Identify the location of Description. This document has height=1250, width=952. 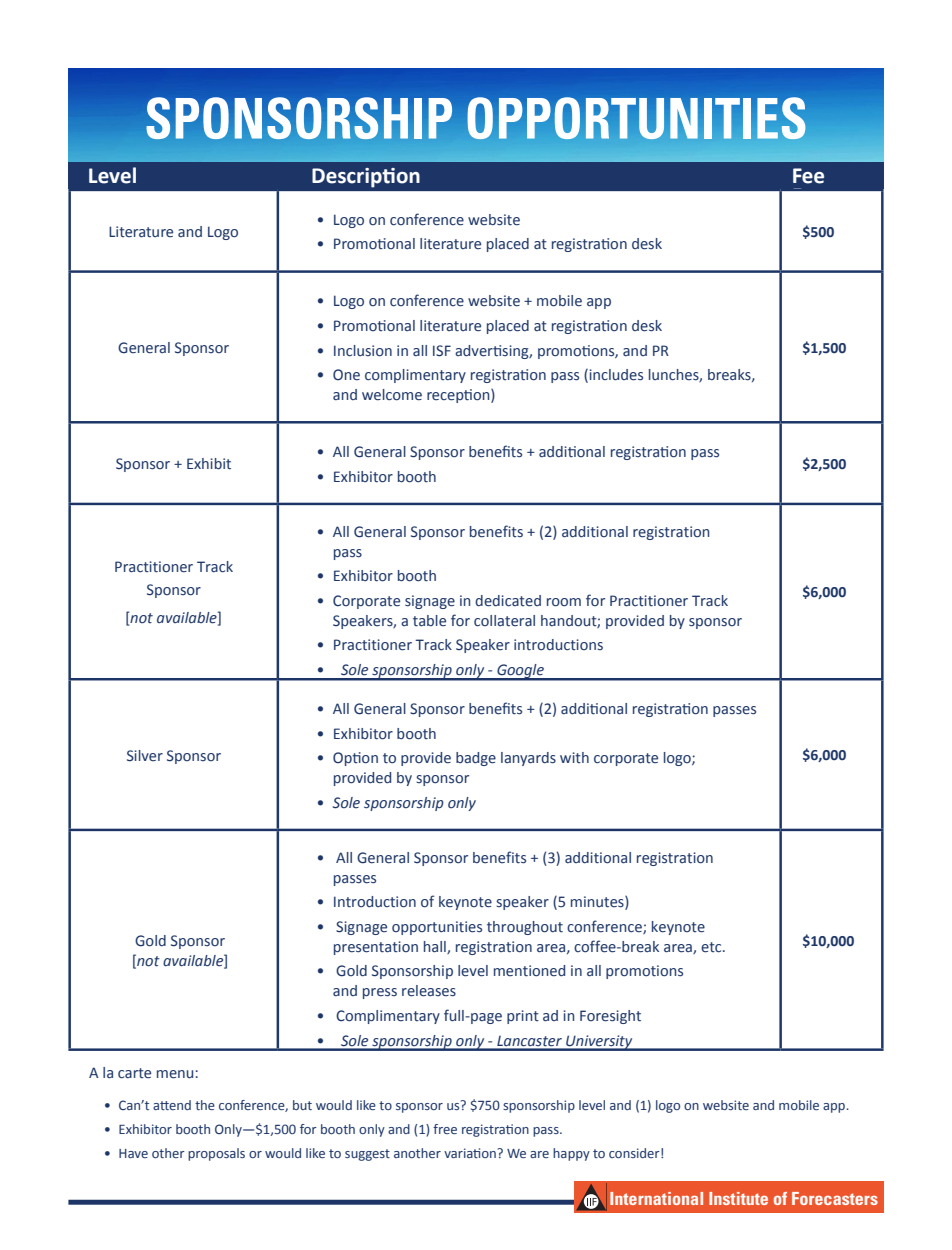
(366, 178).
